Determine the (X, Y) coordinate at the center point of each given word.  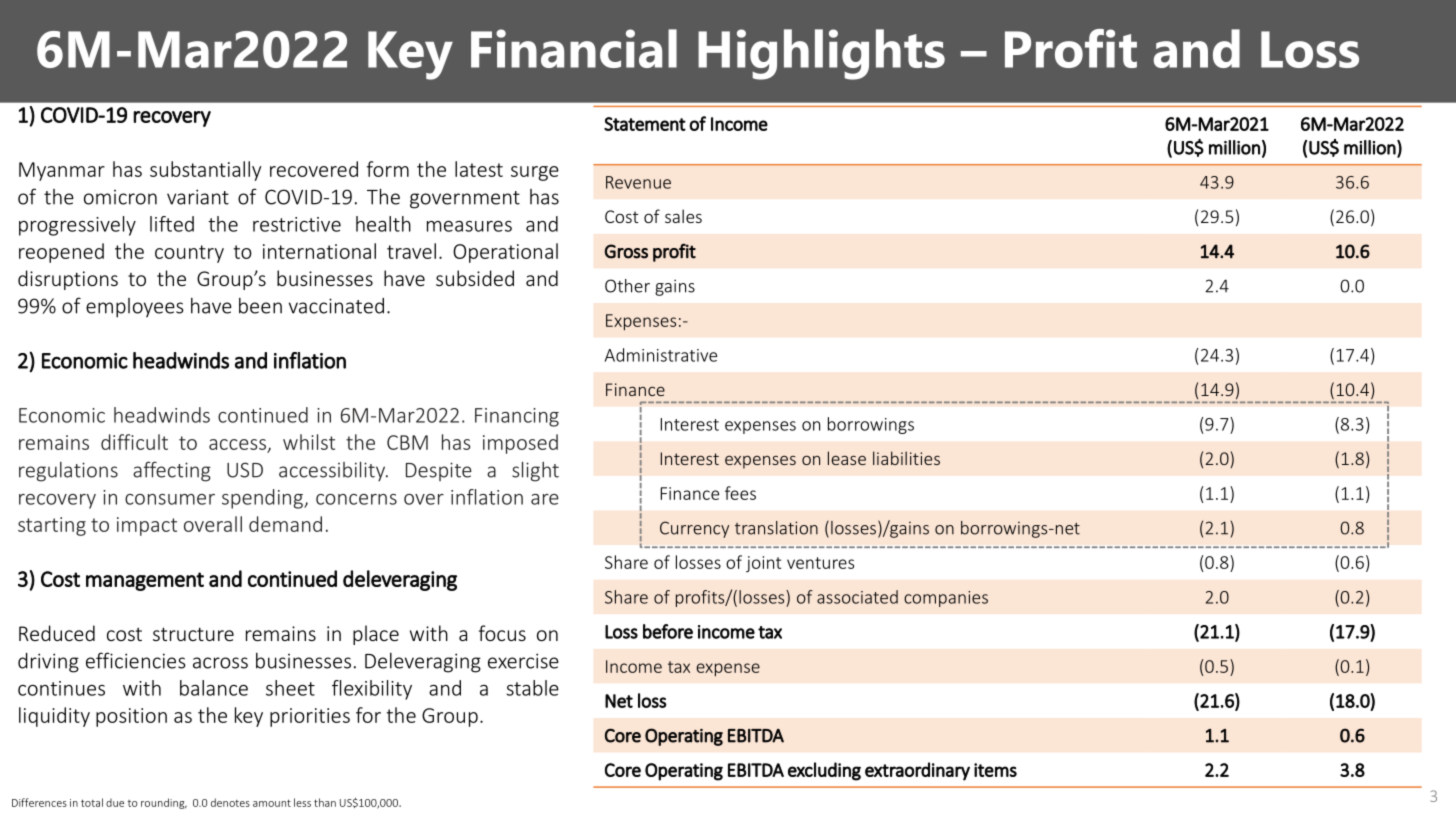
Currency (694, 529)
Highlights (821, 54)
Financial (574, 48)
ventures (820, 563)
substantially (205, 171)
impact (147, 526)
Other (627, 286)
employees (135, 308)
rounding (164, 803)
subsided (475, 278)
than (325, 802)
